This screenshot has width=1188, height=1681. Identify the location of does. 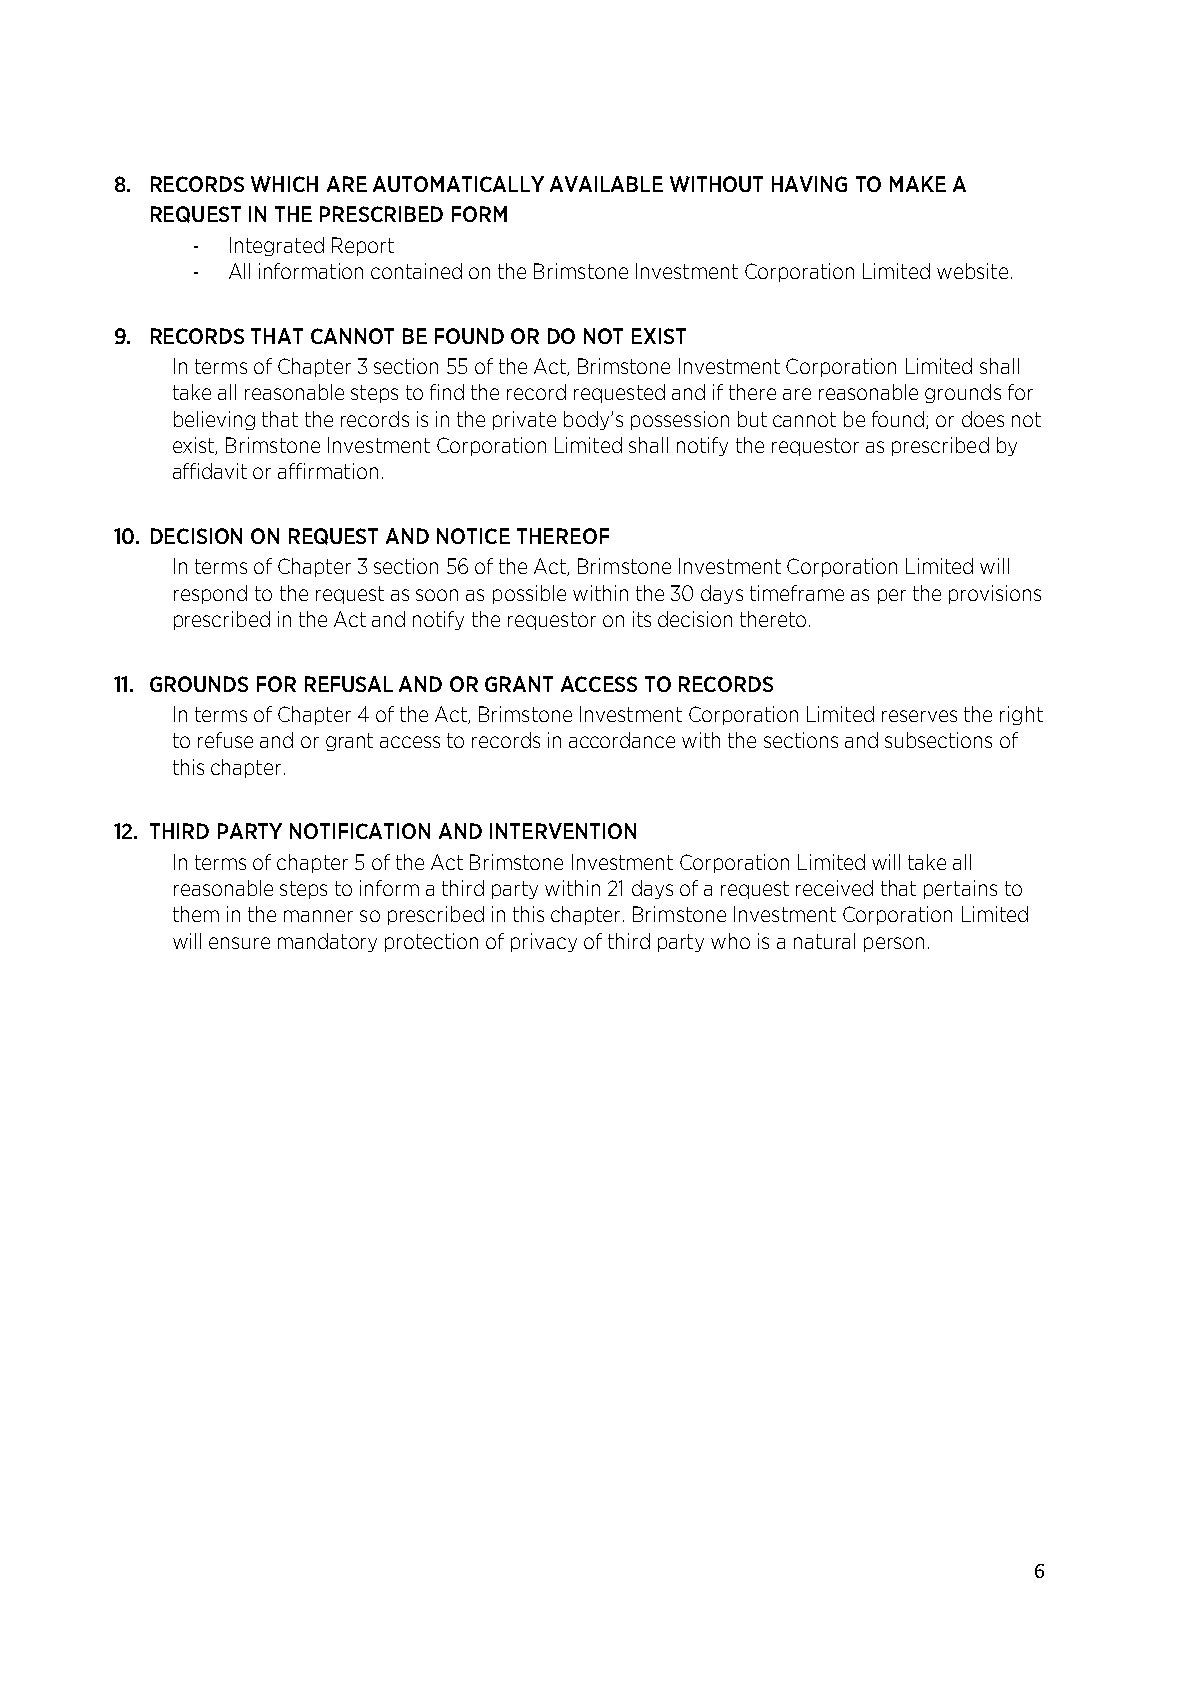
(983, 419).
